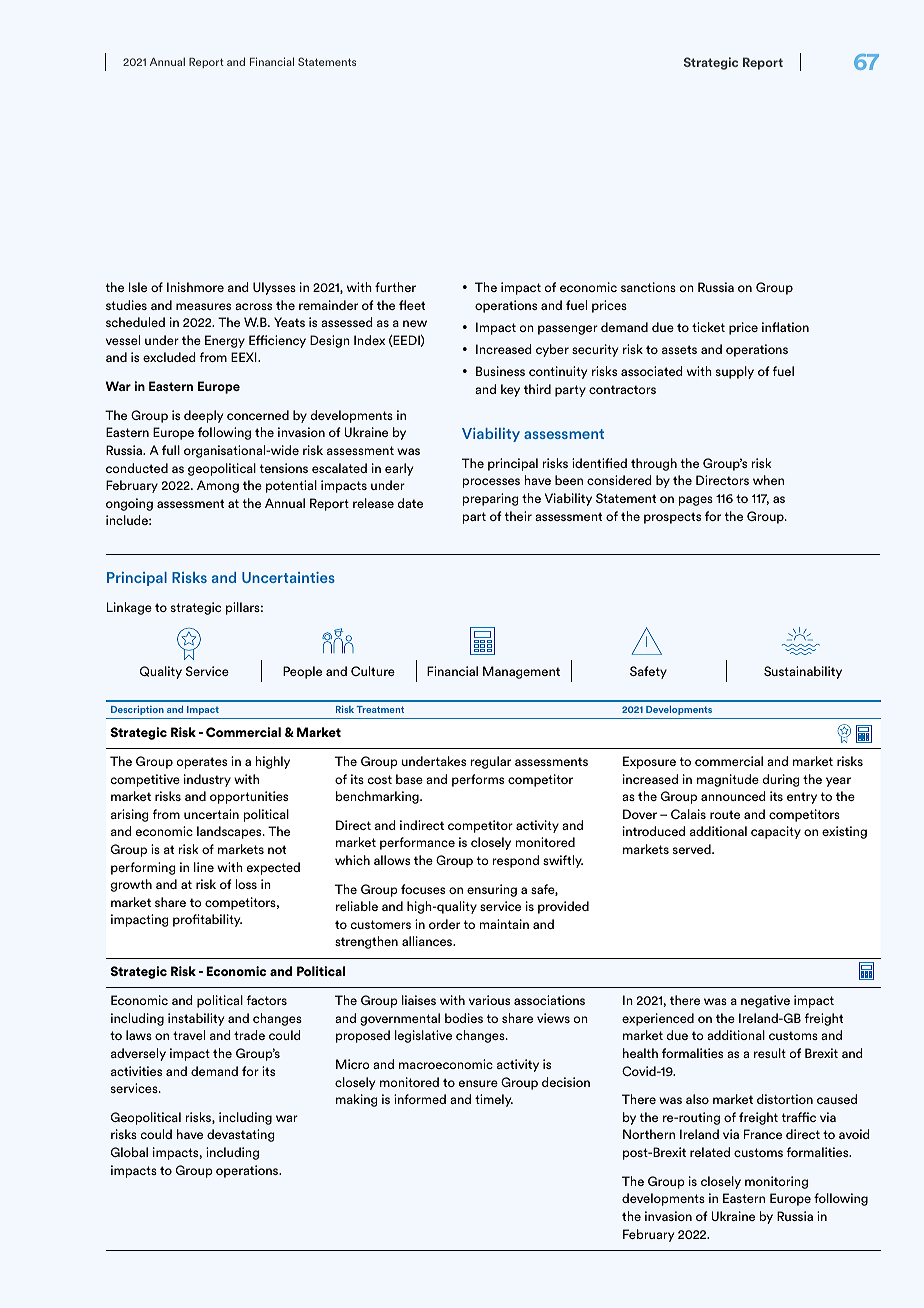  Describe the element at coordinates (491, 762) in the image. I see `regular` at that location.
